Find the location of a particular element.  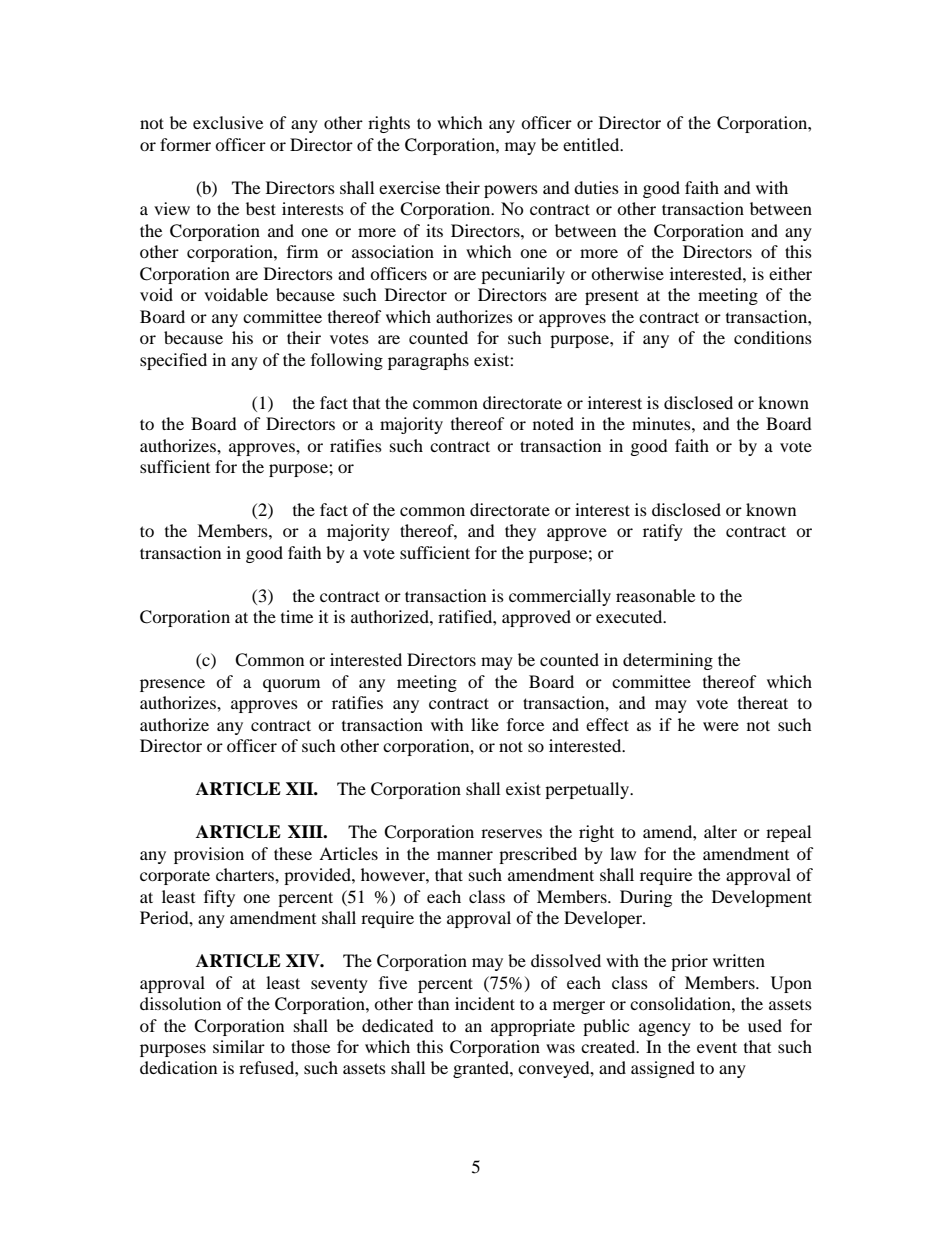

granted is located at coordinates (482, 1069).
